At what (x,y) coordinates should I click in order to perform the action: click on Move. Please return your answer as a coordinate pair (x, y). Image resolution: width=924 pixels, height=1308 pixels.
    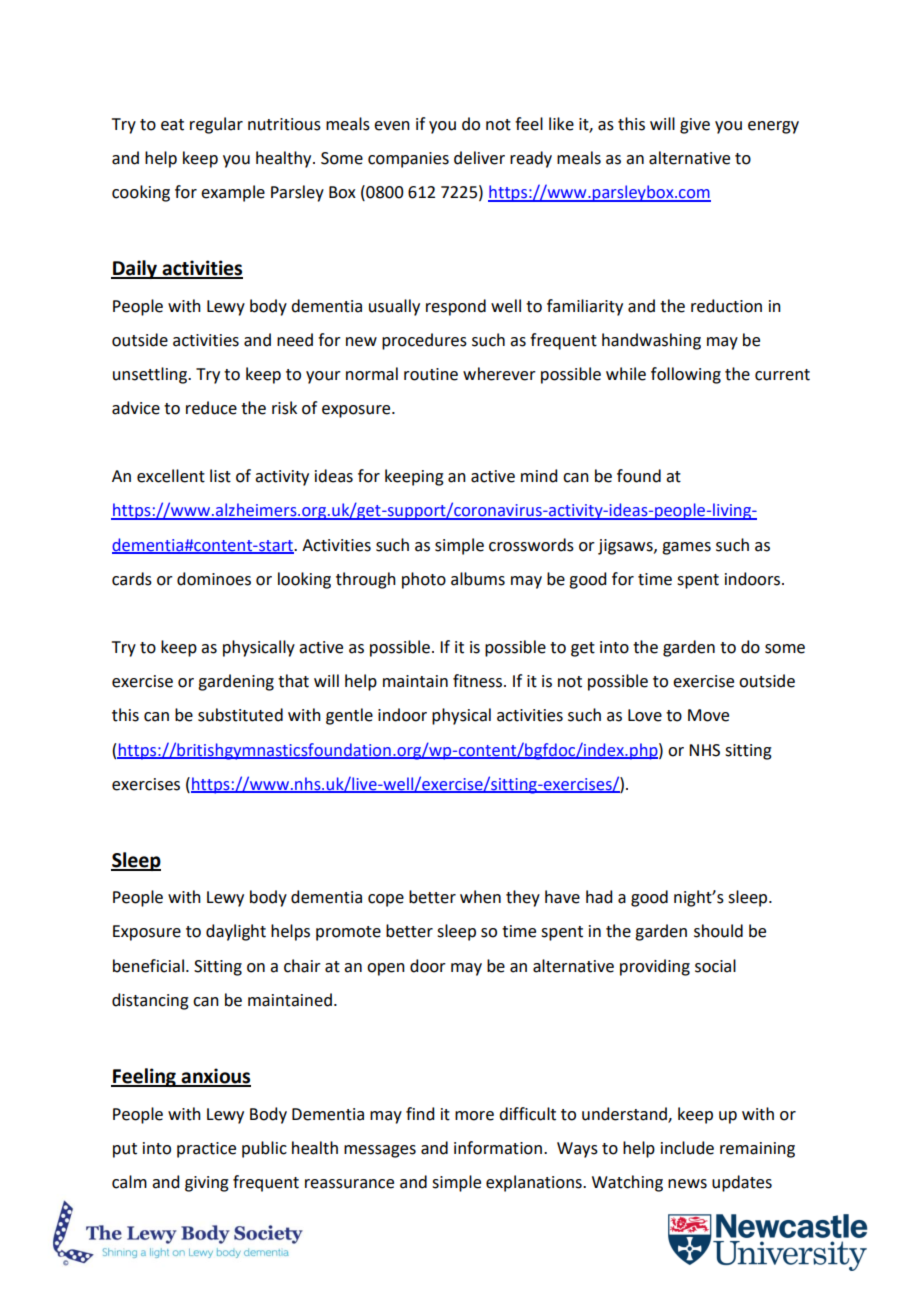
    Looking at the image, I should click on (708, 715).
